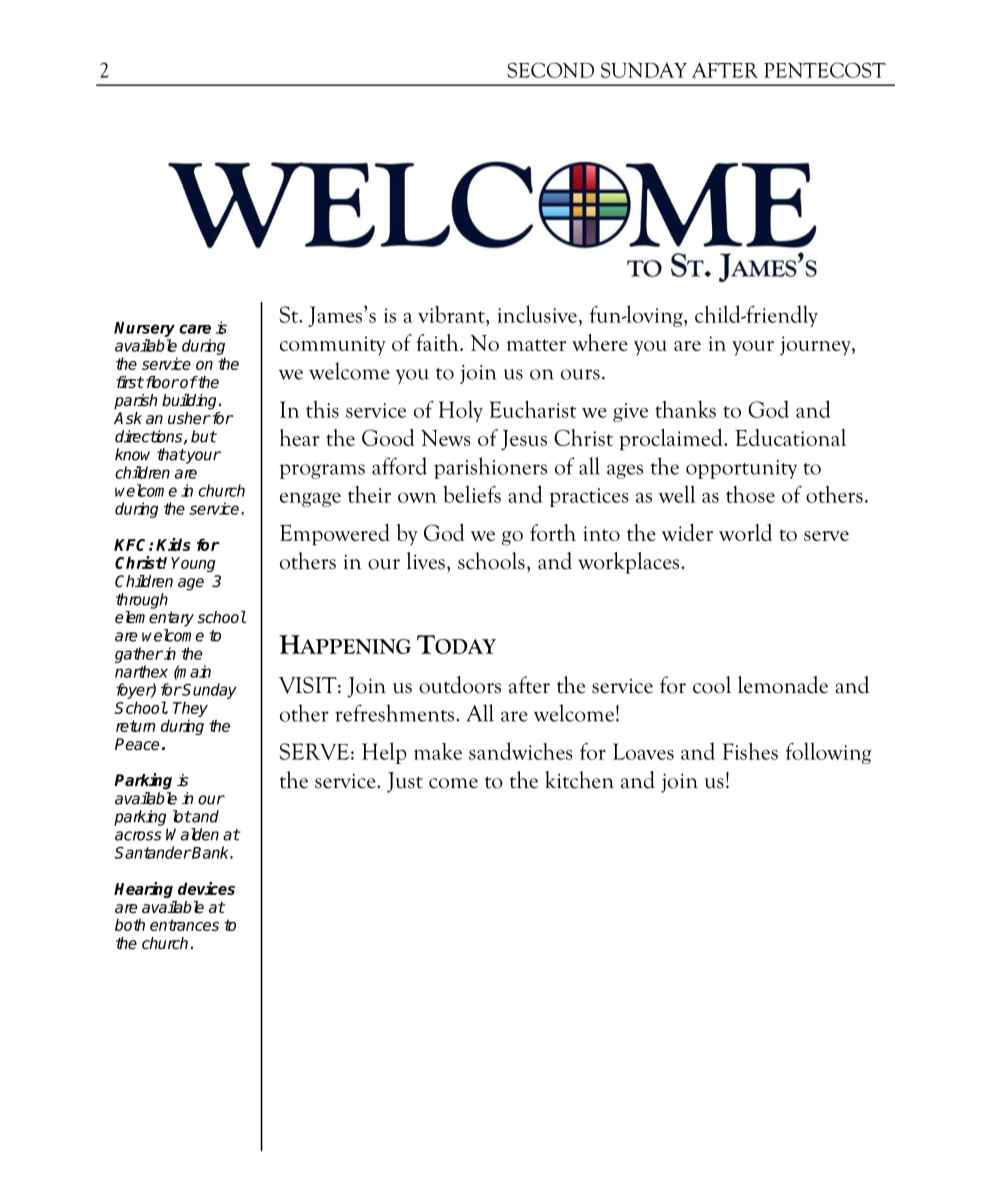  I want to click on outdoors, so click(460, 685).
